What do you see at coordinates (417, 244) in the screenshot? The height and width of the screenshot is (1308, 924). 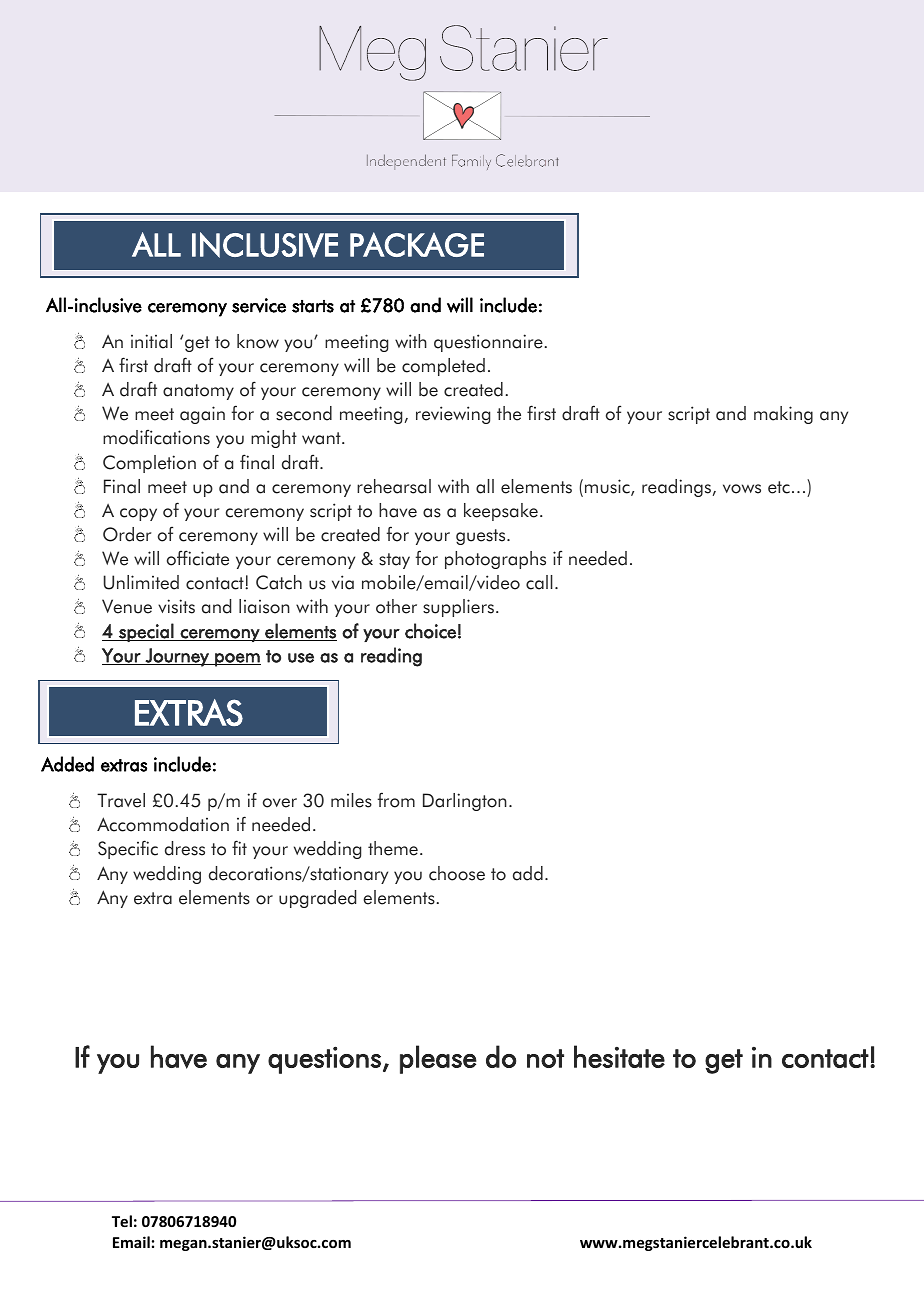 I see `PACKAGE` at bounding box center [417, 244].
